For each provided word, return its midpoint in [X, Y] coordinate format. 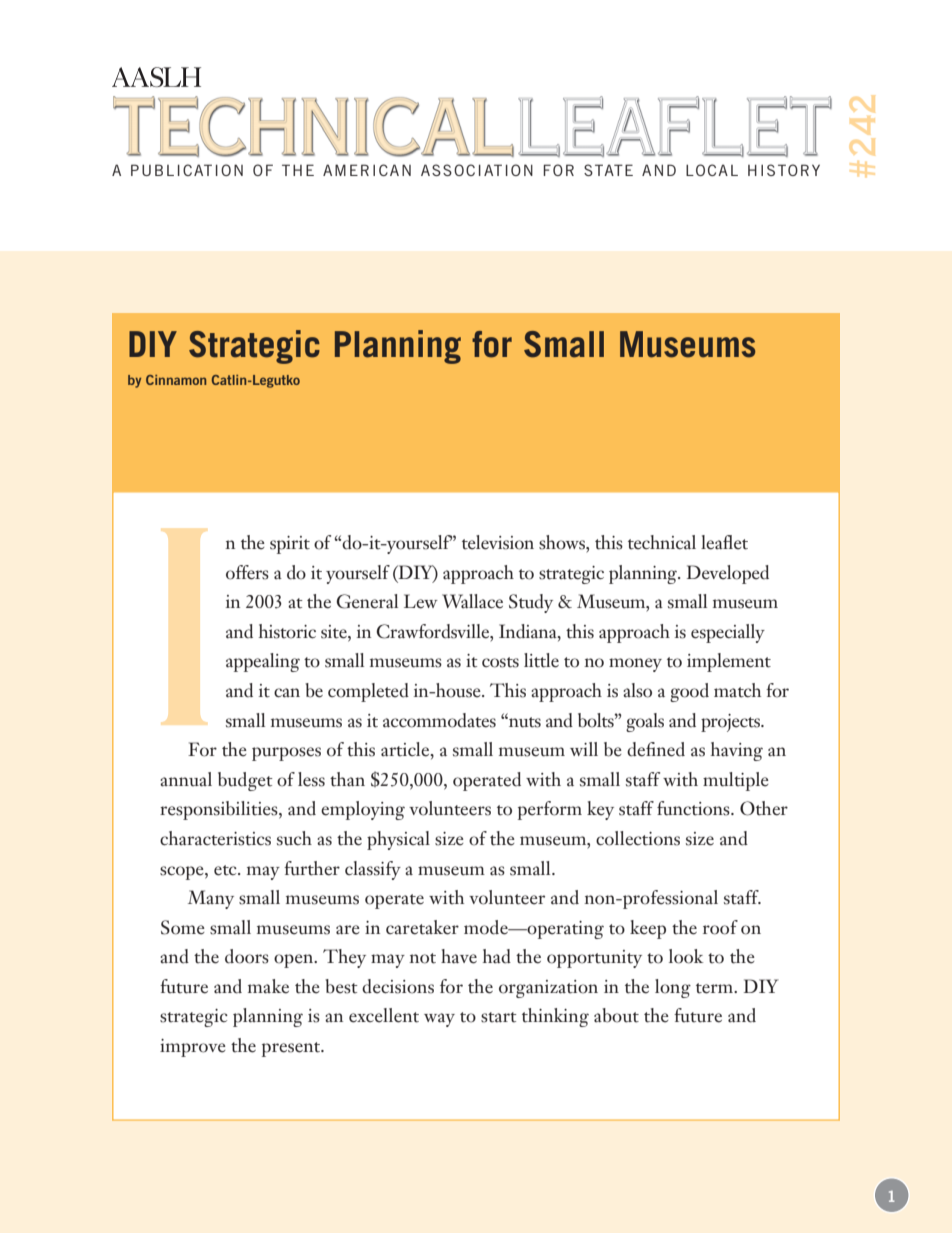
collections [638, 838]
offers [247, 572]
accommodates [439, 720]
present [292, 1049]
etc [226, 870]
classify [373, 870]
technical [662, 542]
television [498, 542]
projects [731, 723]
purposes [286, 754]
